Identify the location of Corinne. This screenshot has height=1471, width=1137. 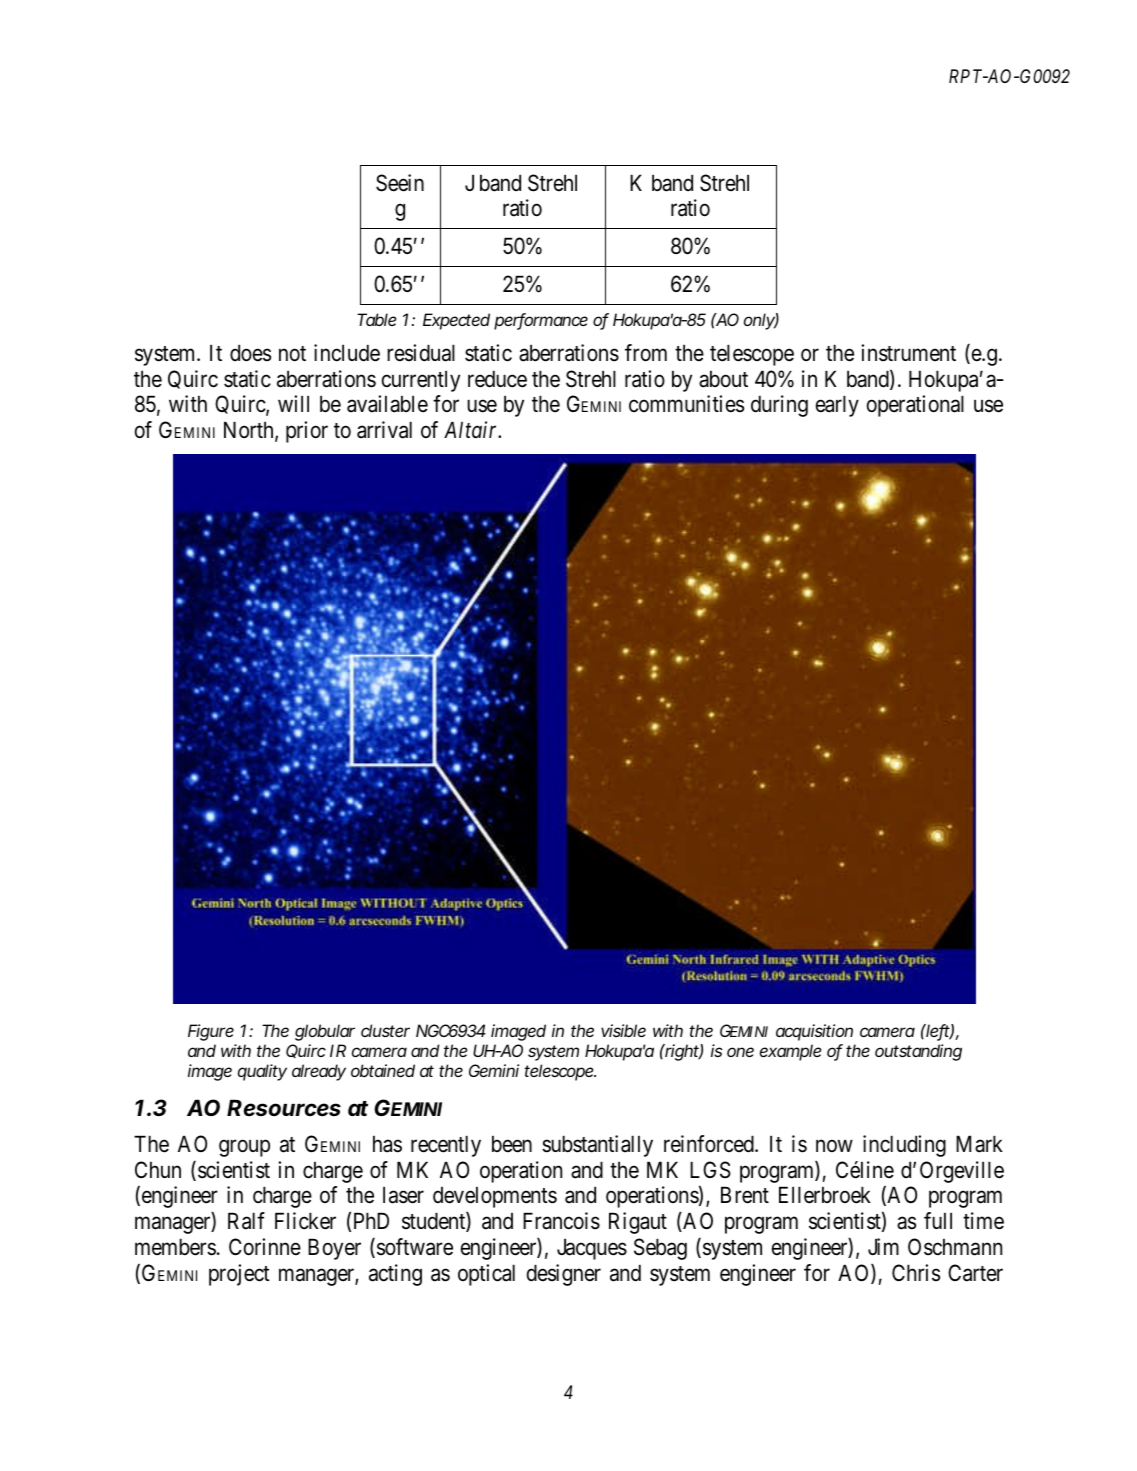
(265, 1247).
